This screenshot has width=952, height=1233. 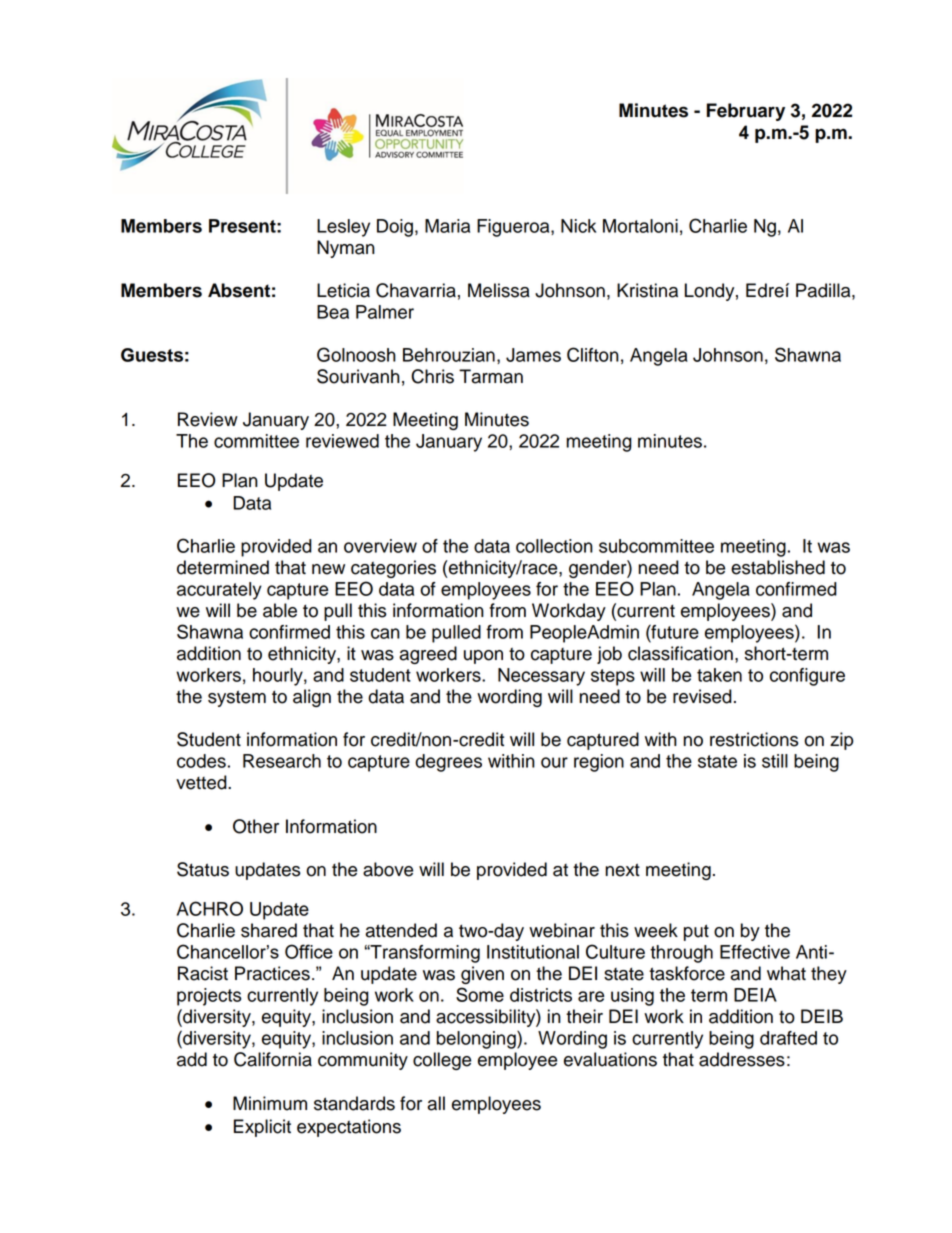 I want to click on Lesley, so click(x=343, y=228).
